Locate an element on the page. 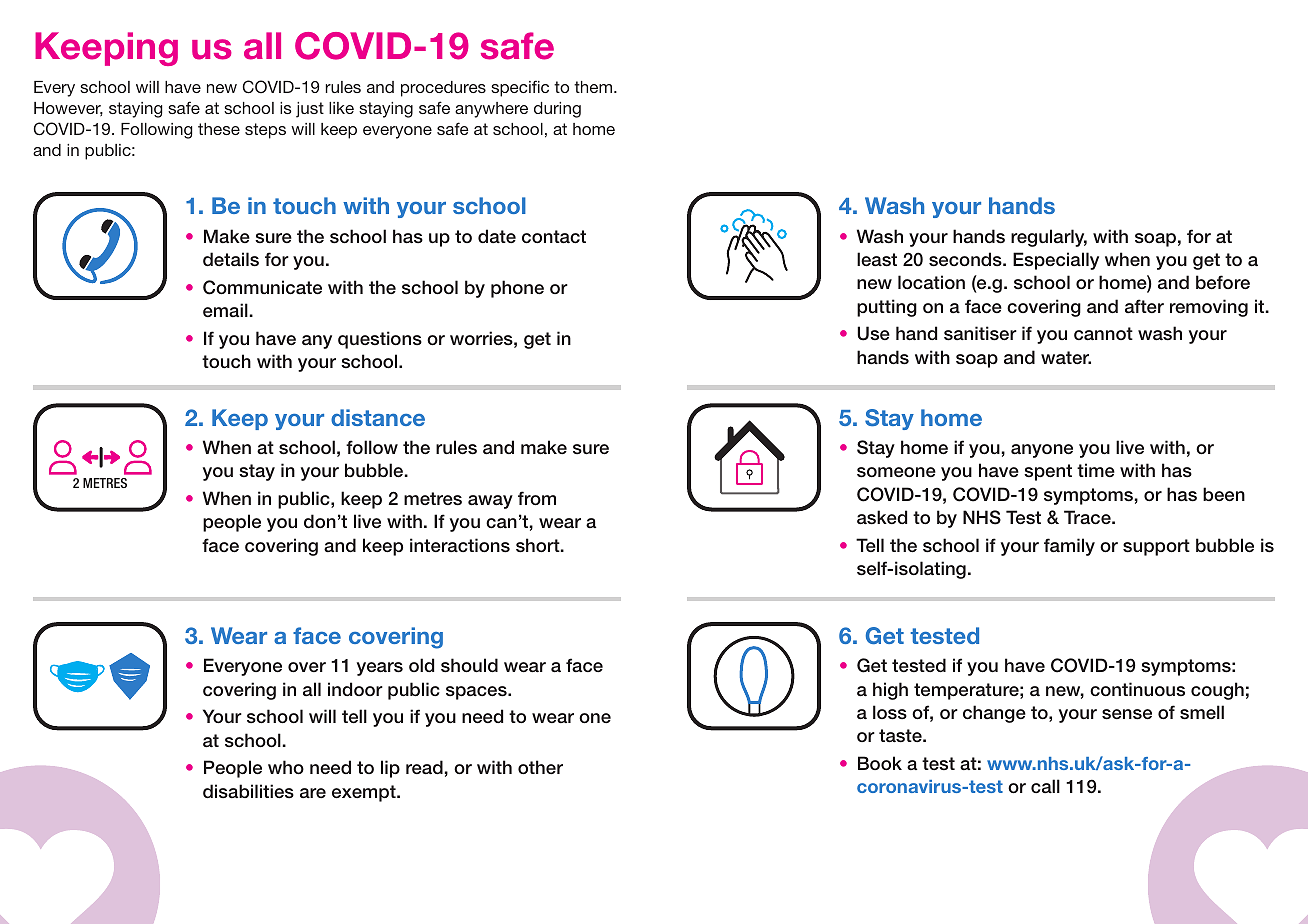 The width and height of the document is (1308, 924). these is located at coordinates (219, 129).
